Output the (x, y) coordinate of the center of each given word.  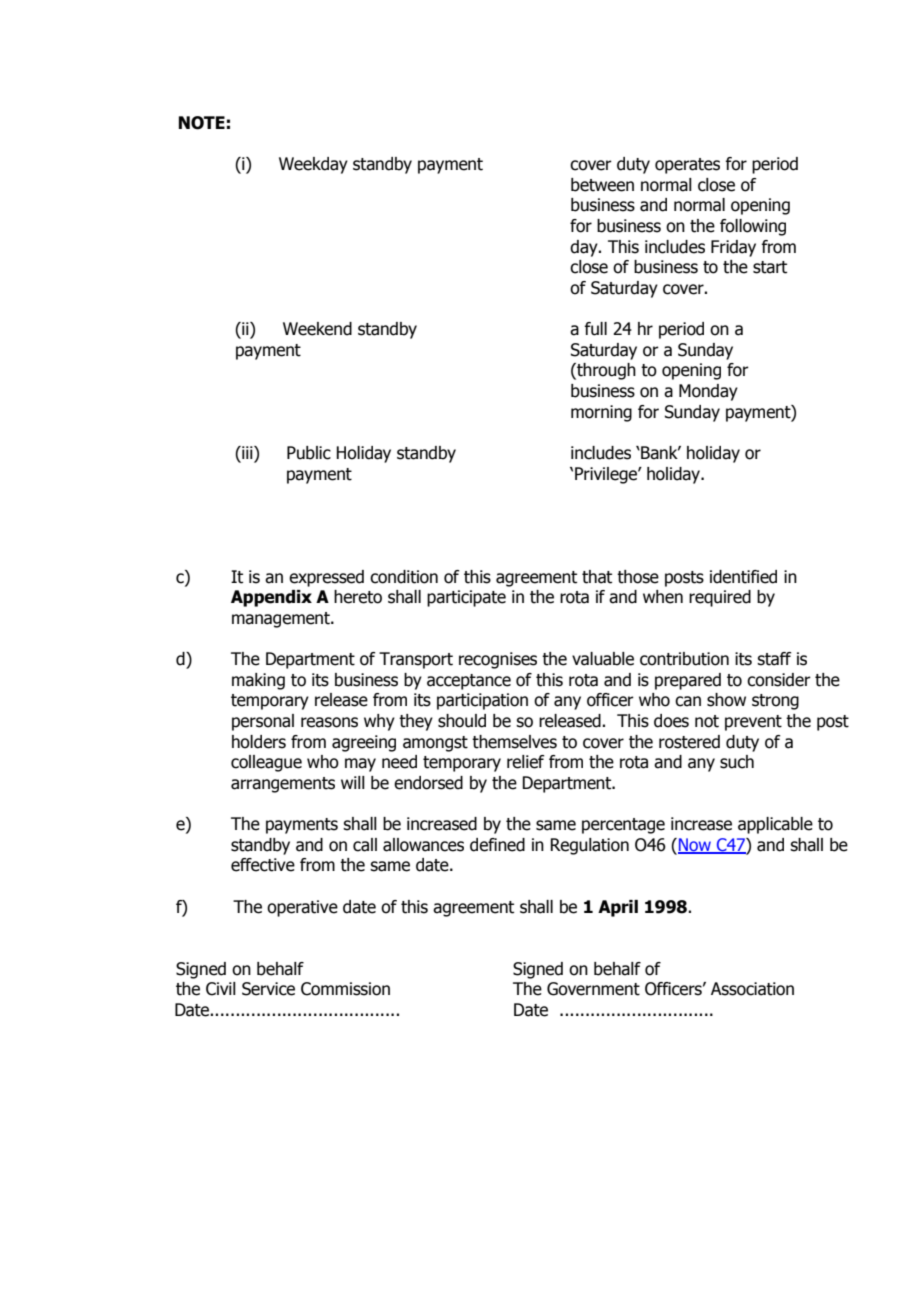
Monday (708, 392)
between (602, 185)
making (258, 681)
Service (268, 989)
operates (687, 166)
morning (601, 413)
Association (752, 989)
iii (247, 452)
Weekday (313, 165)
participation (482, 701)
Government (593, 989)
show (726, 700)
